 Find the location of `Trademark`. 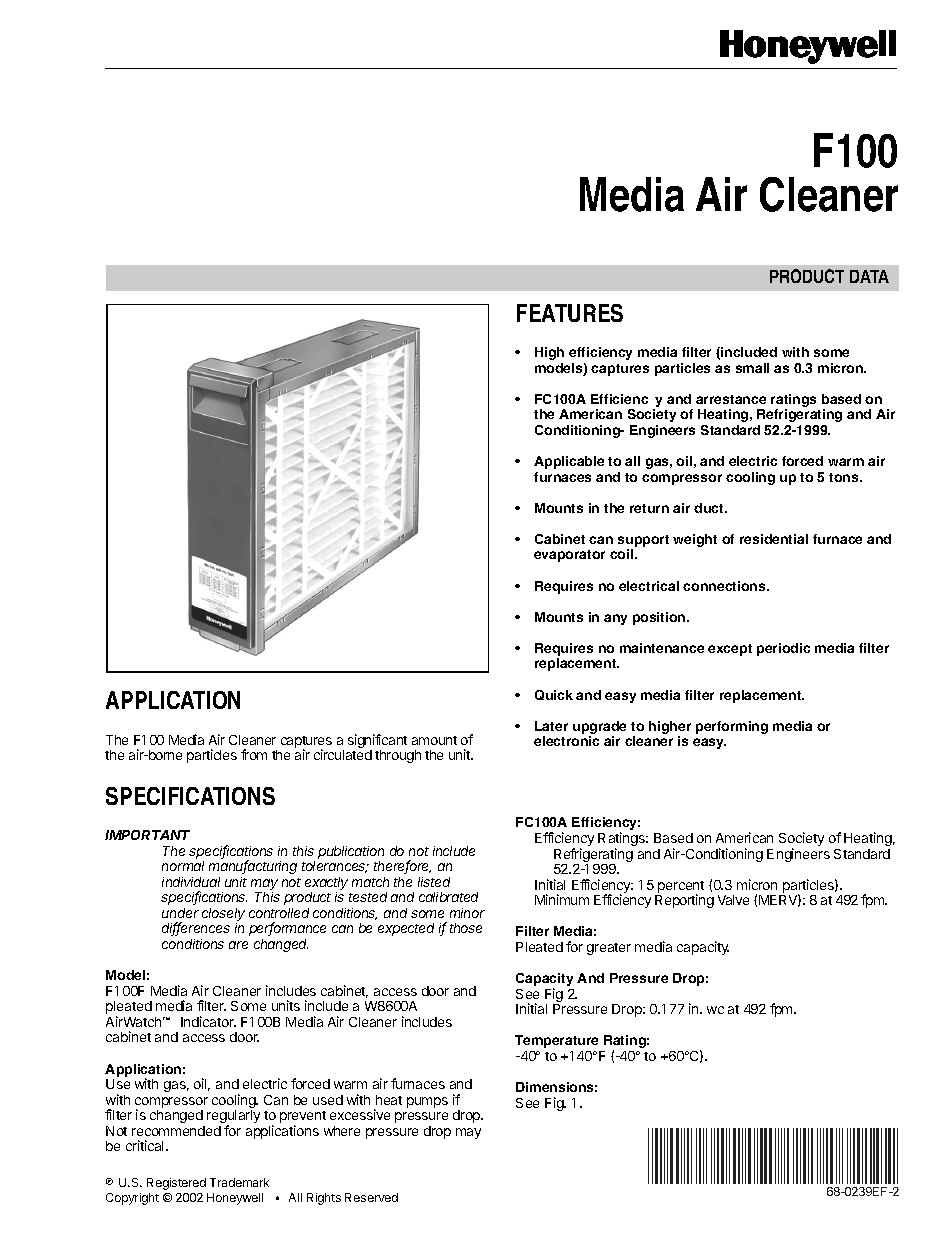

Trademark is located at coordinates (239, 1182).
